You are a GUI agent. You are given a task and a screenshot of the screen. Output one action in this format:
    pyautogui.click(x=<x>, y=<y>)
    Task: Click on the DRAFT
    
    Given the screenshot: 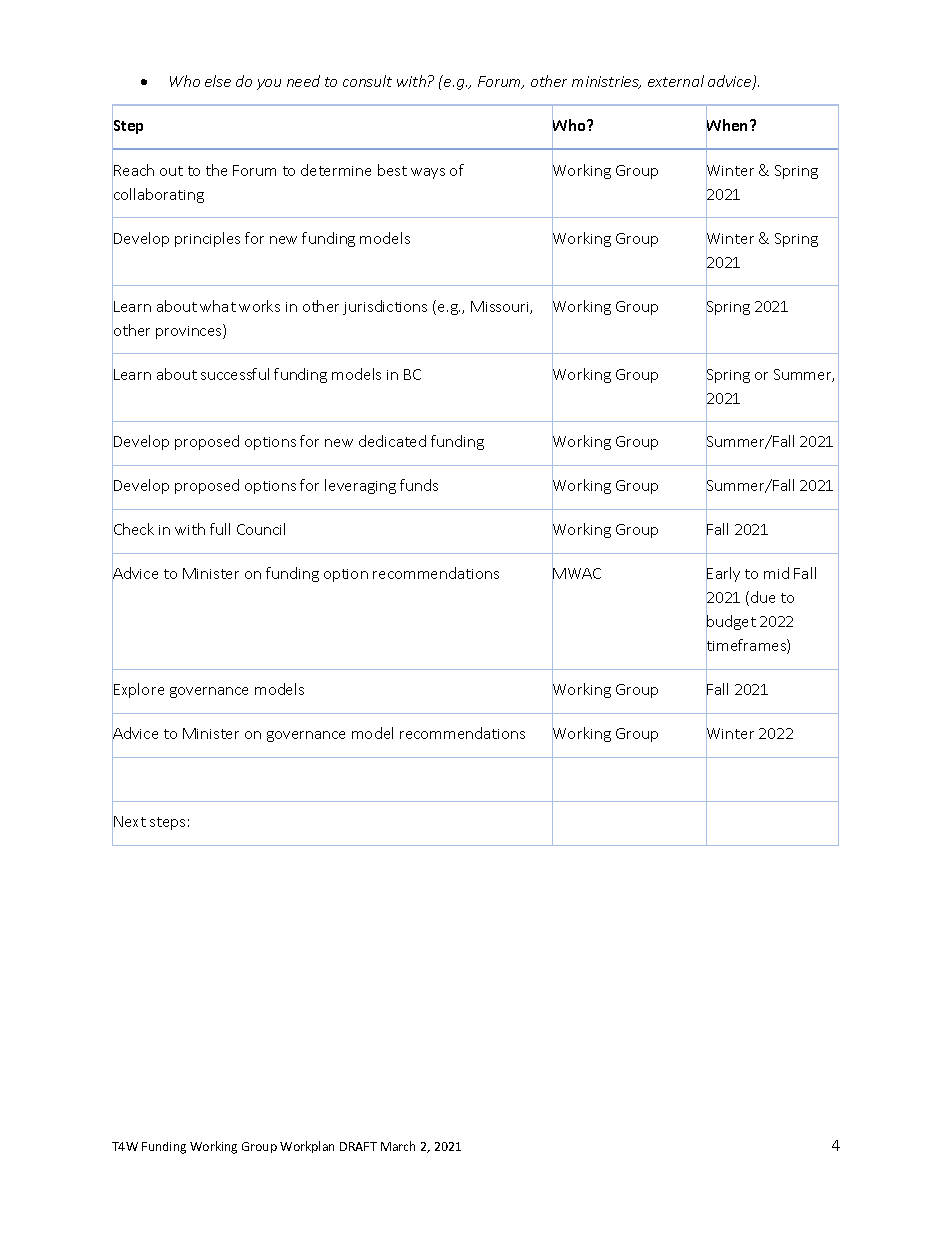 What is the action you would take?
    pyautogui.click(x=358, y=1146)
